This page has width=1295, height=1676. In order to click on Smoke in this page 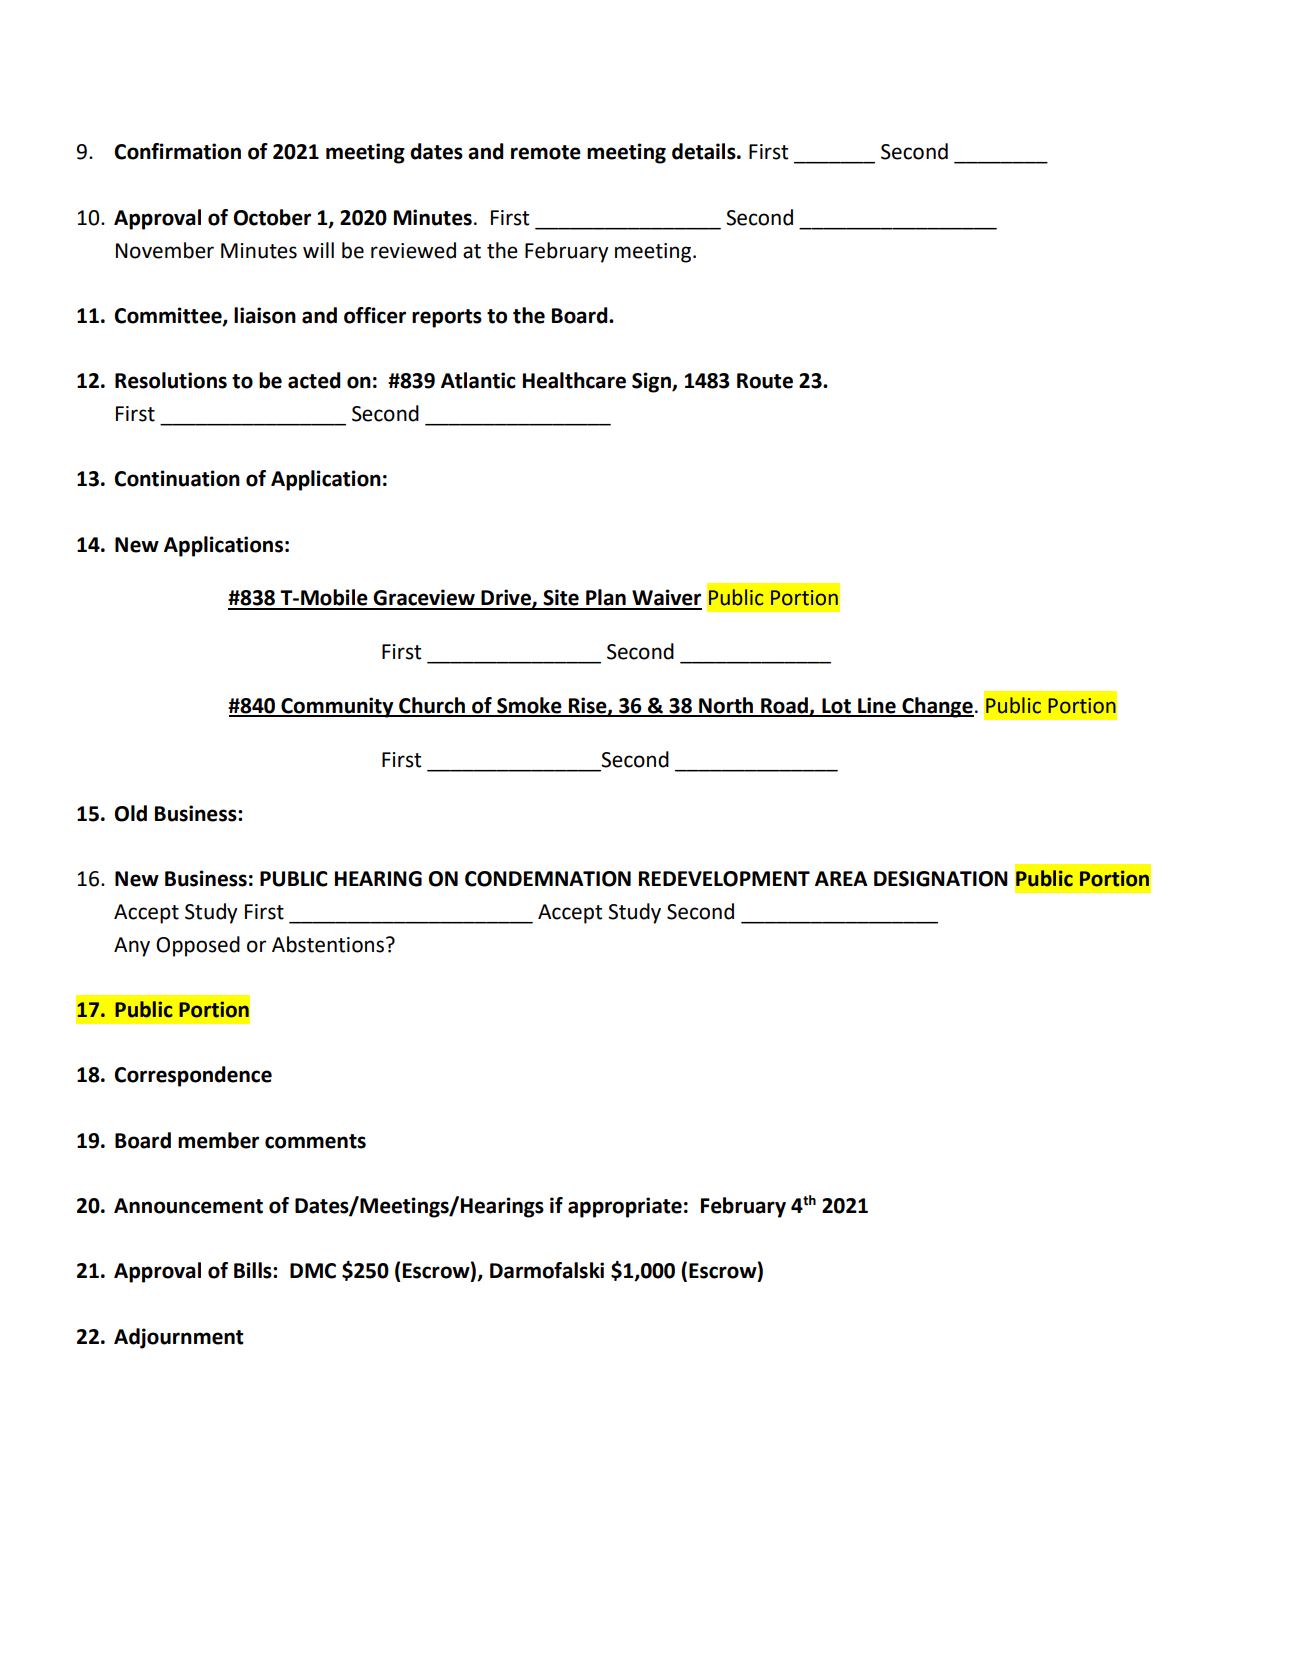, I will do `click(529, 706)`.
